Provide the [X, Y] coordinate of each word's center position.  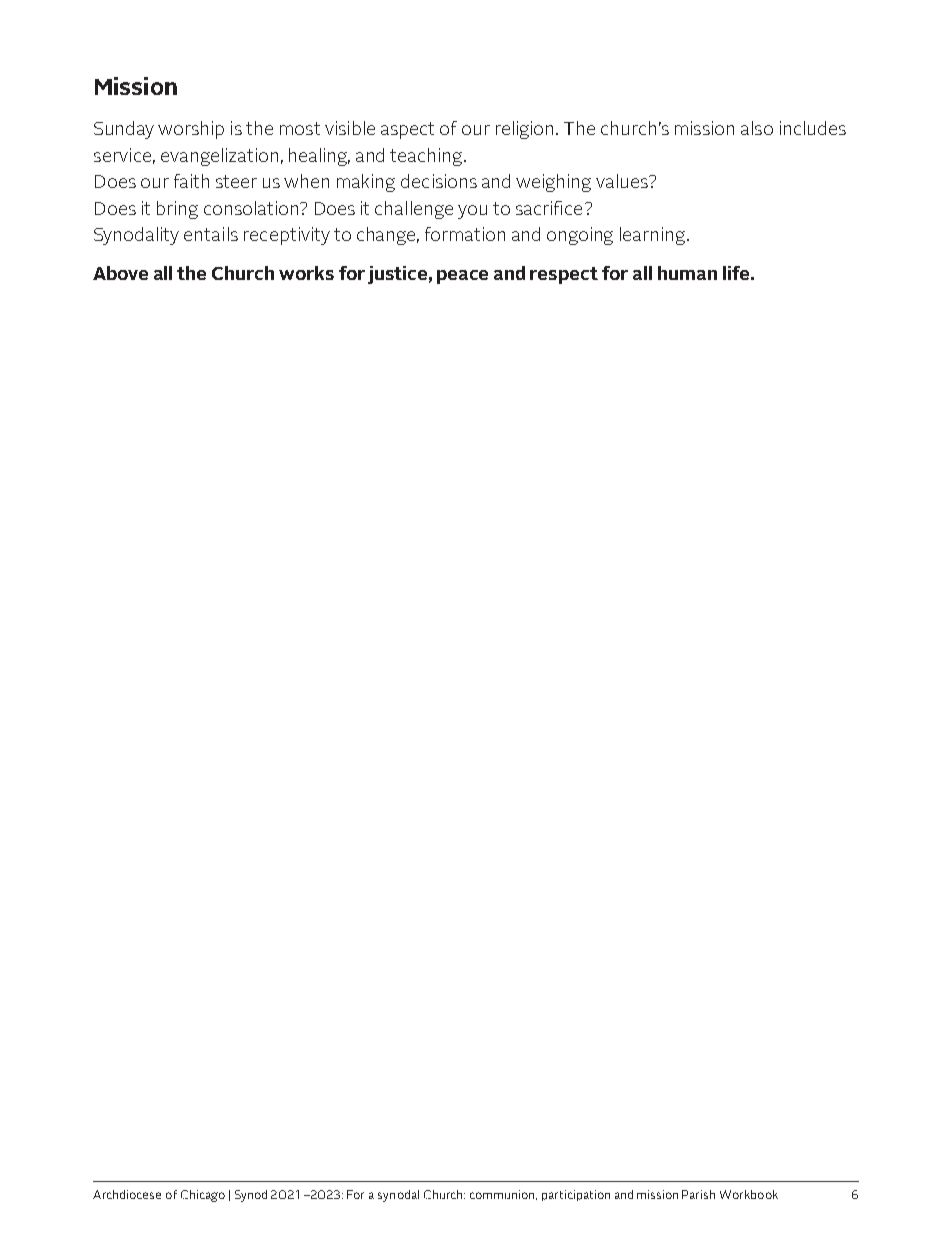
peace [462, 277]
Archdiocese [127, 1194]
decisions [439, 181]
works [306, 273]
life [737, 273]
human [687, 273]
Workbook [749, 1194]
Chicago [203, 1196]
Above [120, 273]
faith [191, 181]
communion [503, 1195]
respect [564, 275]
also [757, 128]
